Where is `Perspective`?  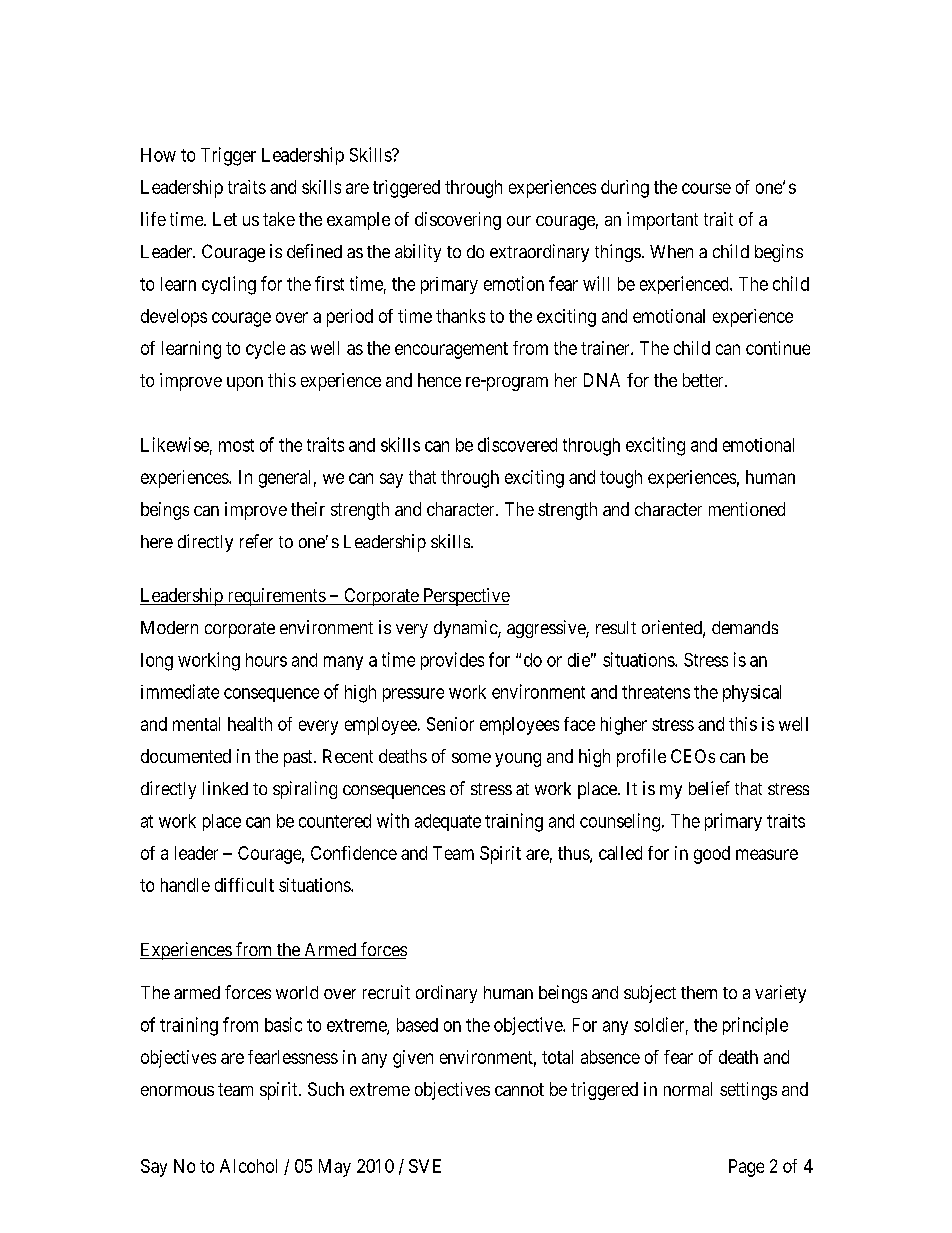 Perspective is located at coordinates (465, 597).
